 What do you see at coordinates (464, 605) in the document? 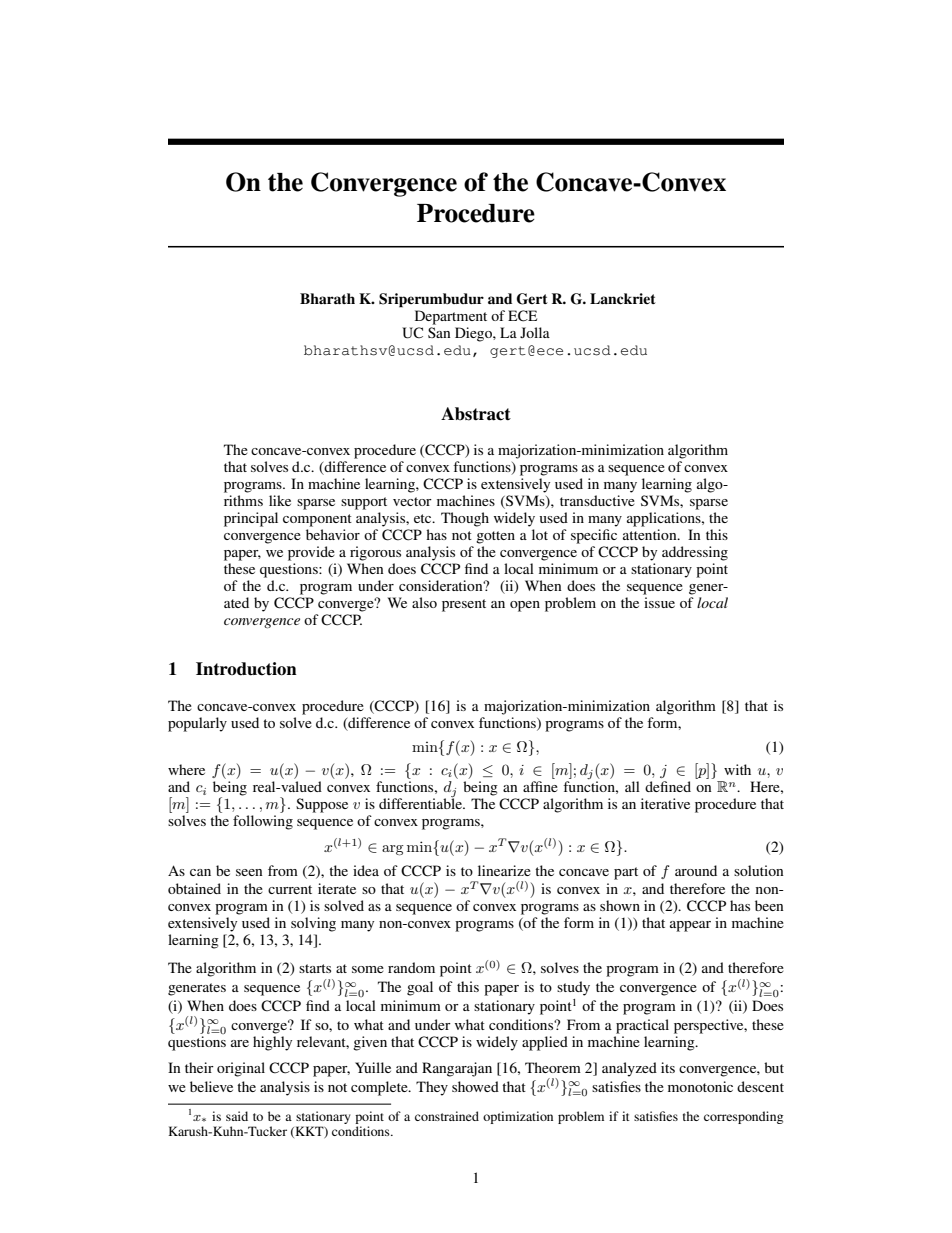
I see `present` at bounding box center [464, 605].
